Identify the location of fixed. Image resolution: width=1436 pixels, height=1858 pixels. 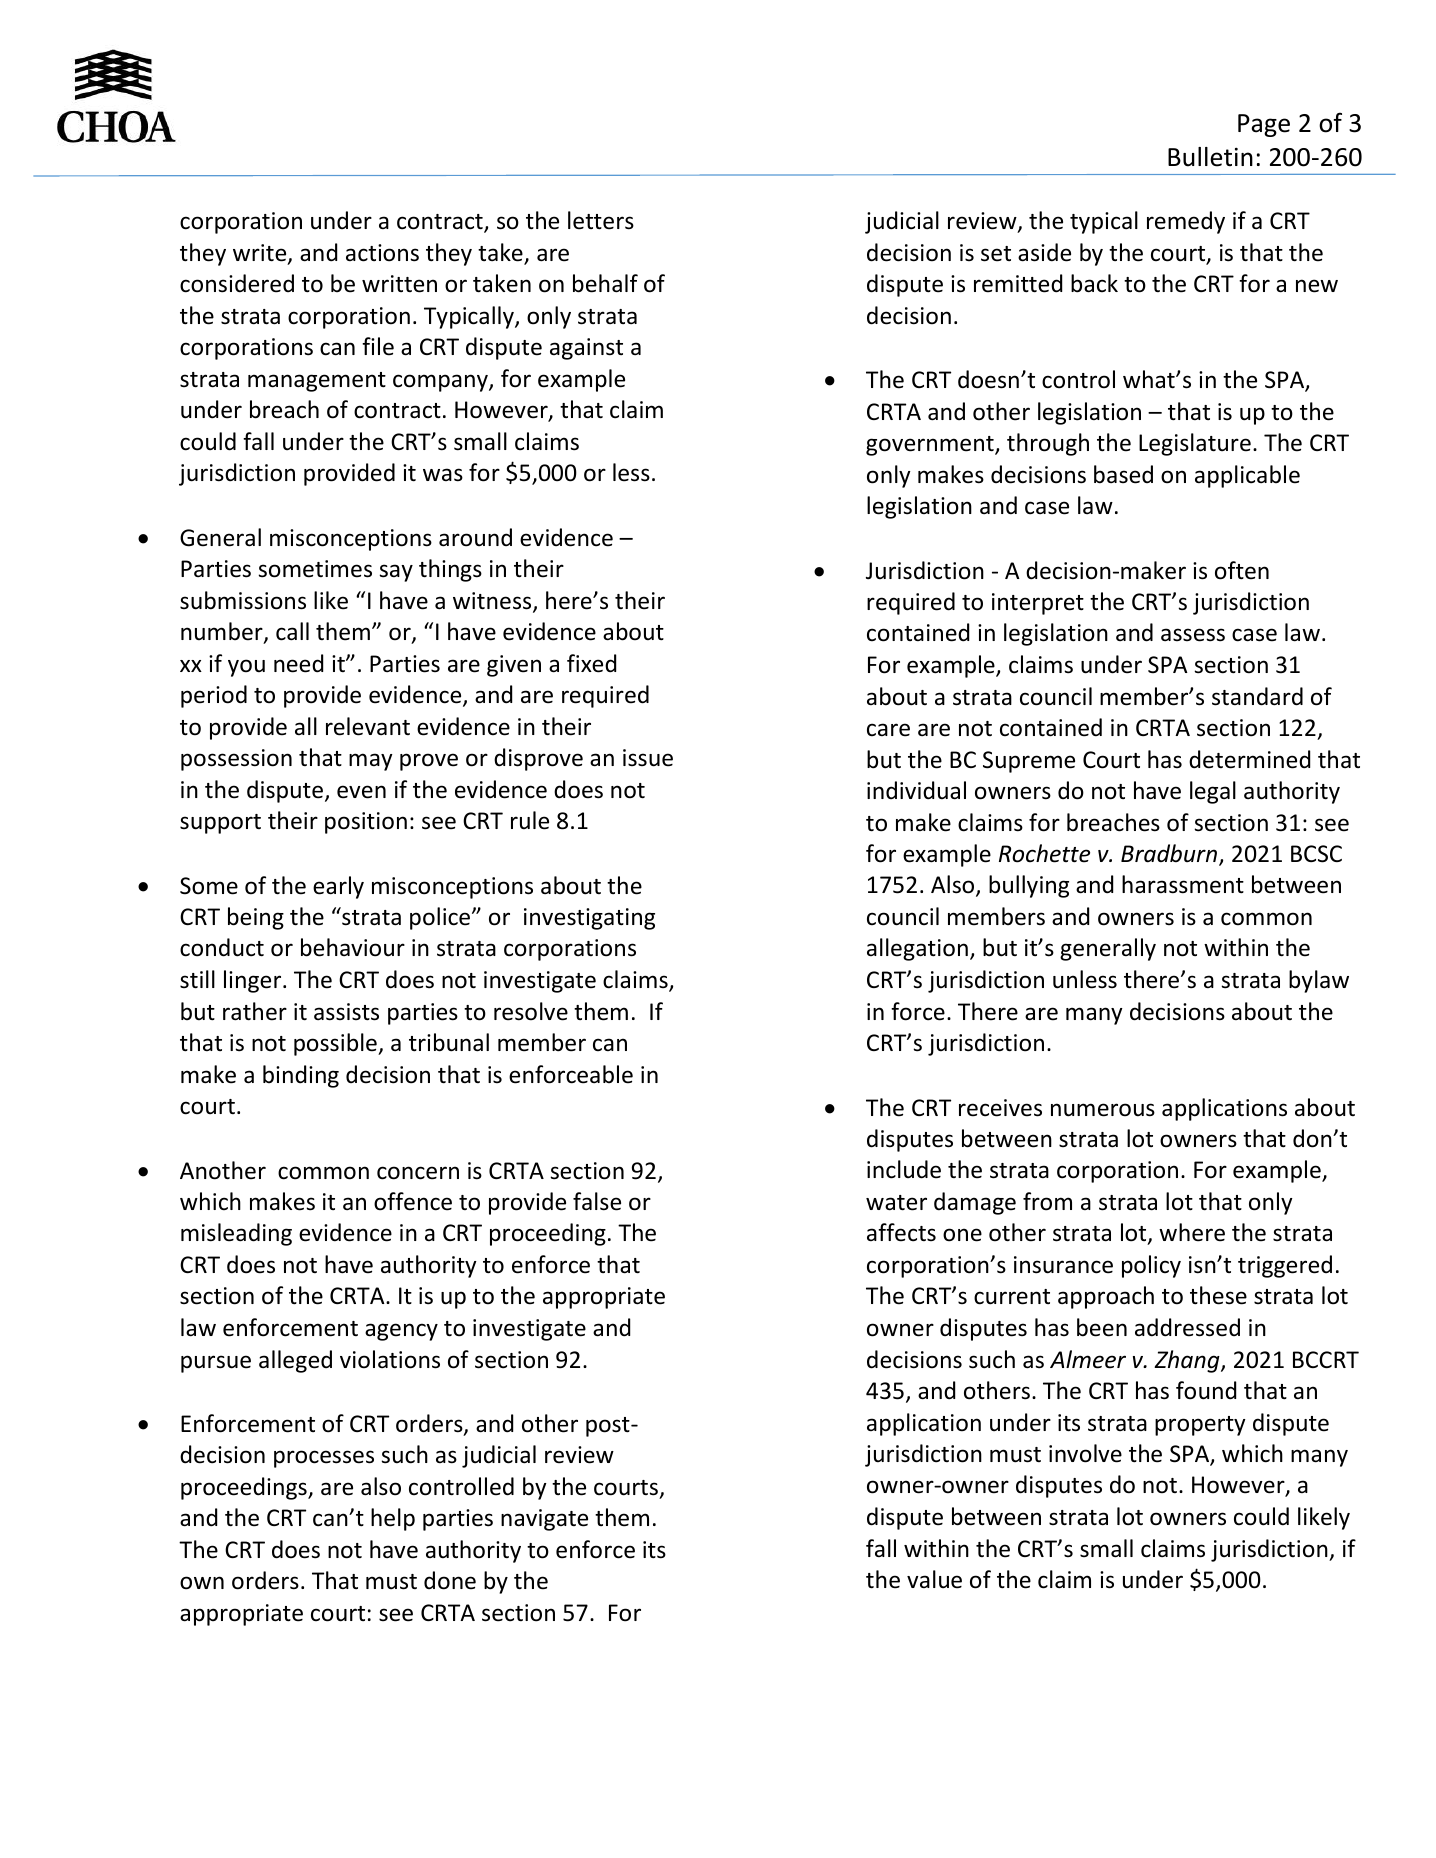
(591, 663).
